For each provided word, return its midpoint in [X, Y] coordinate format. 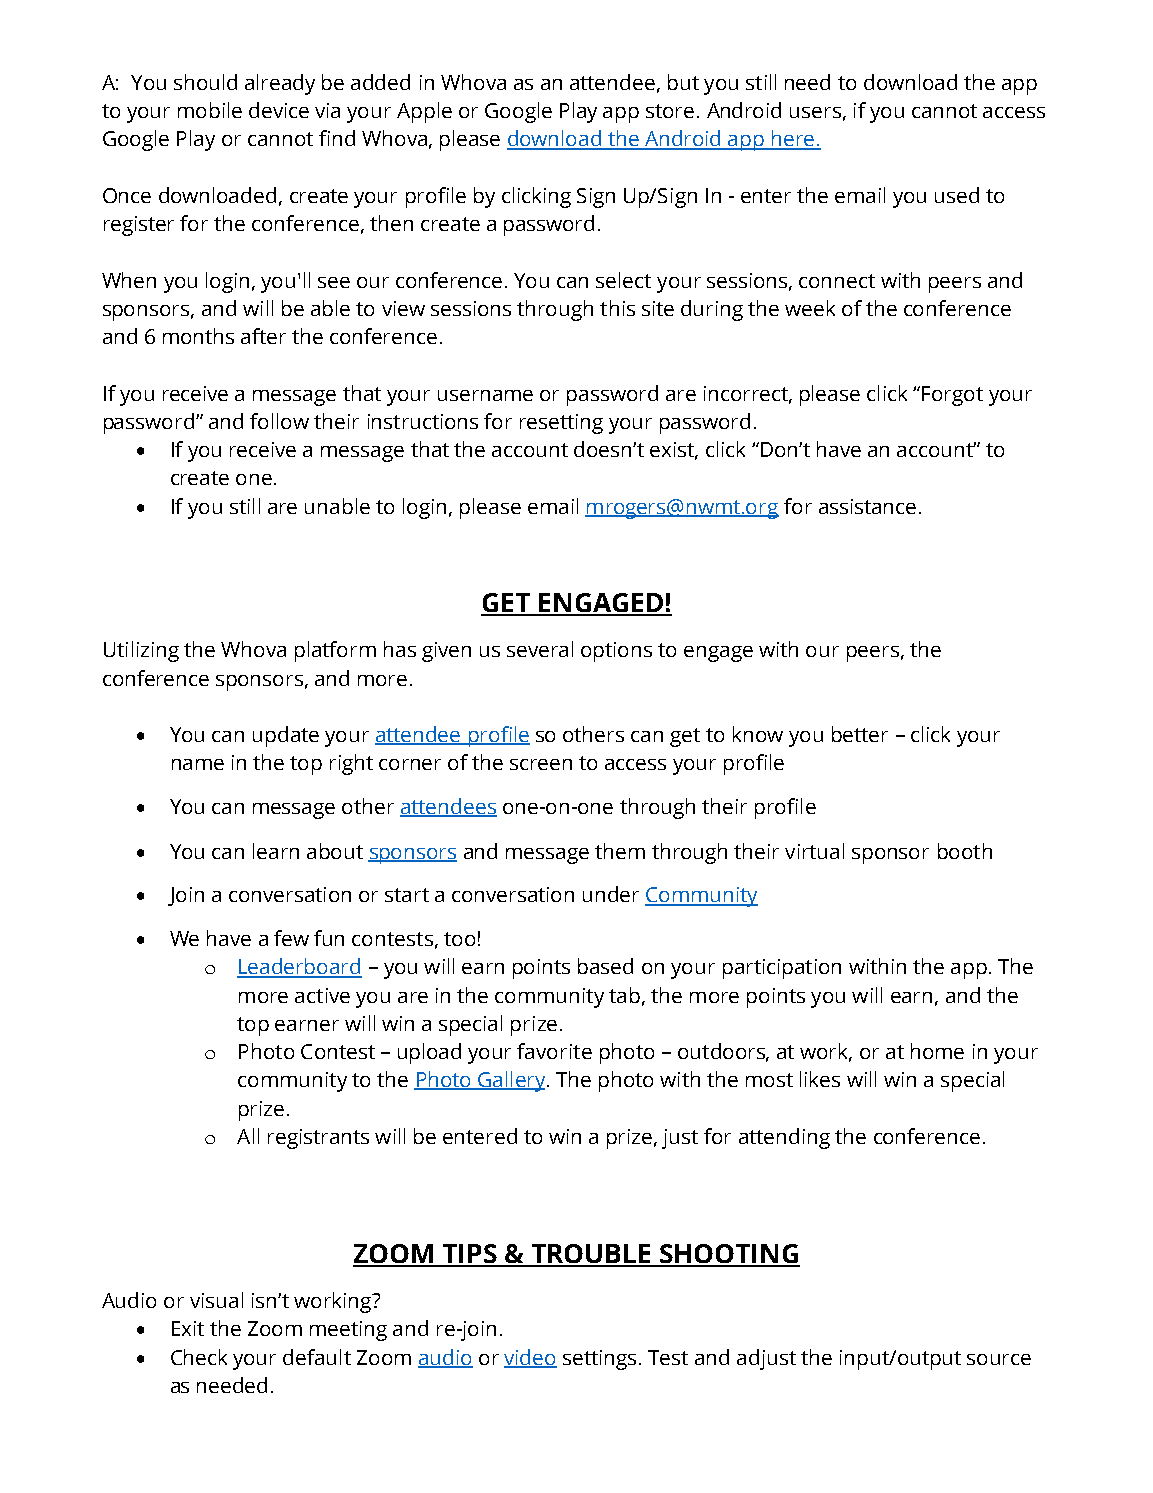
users [815, 112]
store [670, 111]
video [530, 1358]
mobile [210, 110]
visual [216, 1300]
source [999, 1359]
